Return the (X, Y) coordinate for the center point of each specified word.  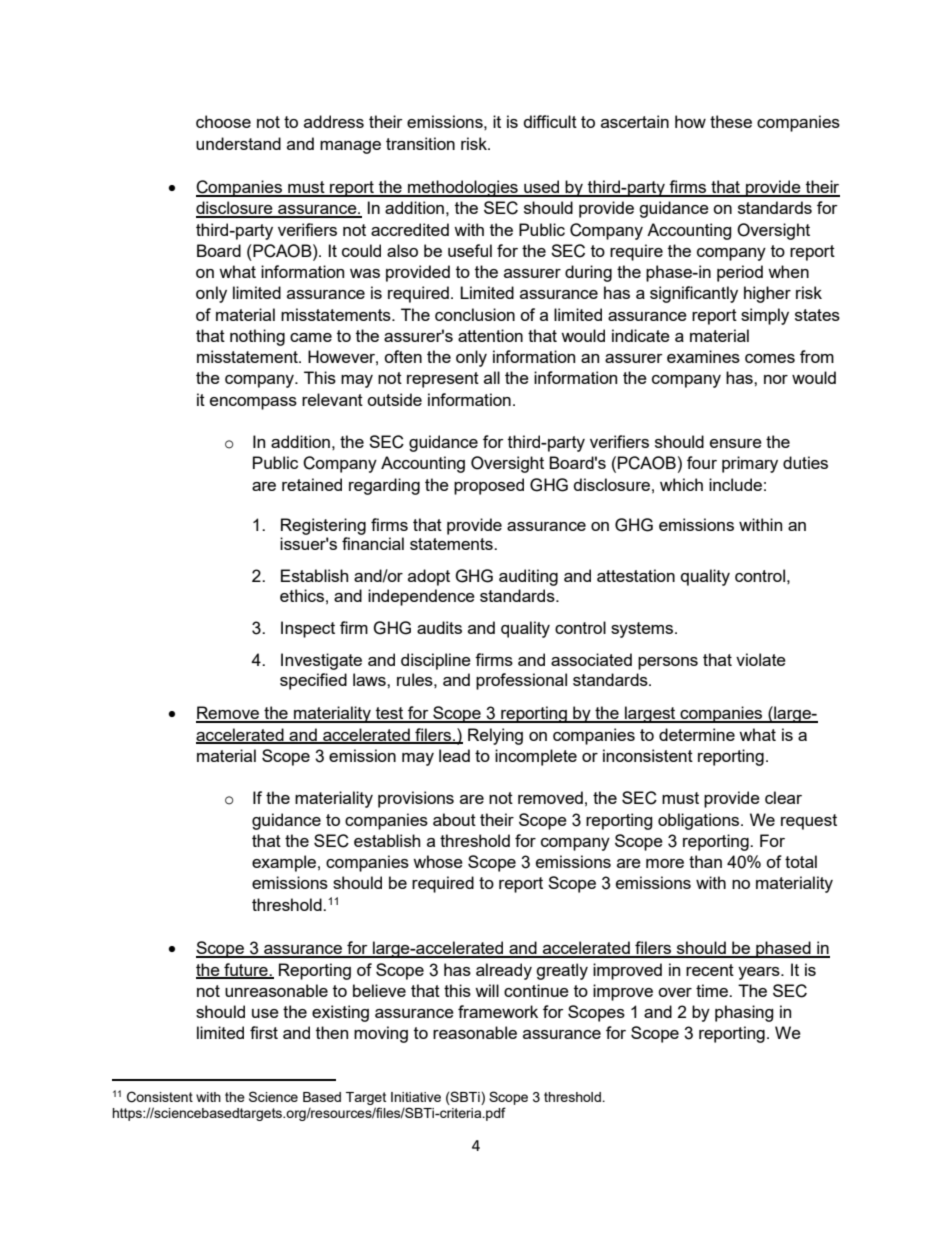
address (334, 121)
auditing (528, 577)
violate (761, 659)
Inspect (308, 629)
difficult (550, 121)
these (731, 121)
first (264, 1032)
